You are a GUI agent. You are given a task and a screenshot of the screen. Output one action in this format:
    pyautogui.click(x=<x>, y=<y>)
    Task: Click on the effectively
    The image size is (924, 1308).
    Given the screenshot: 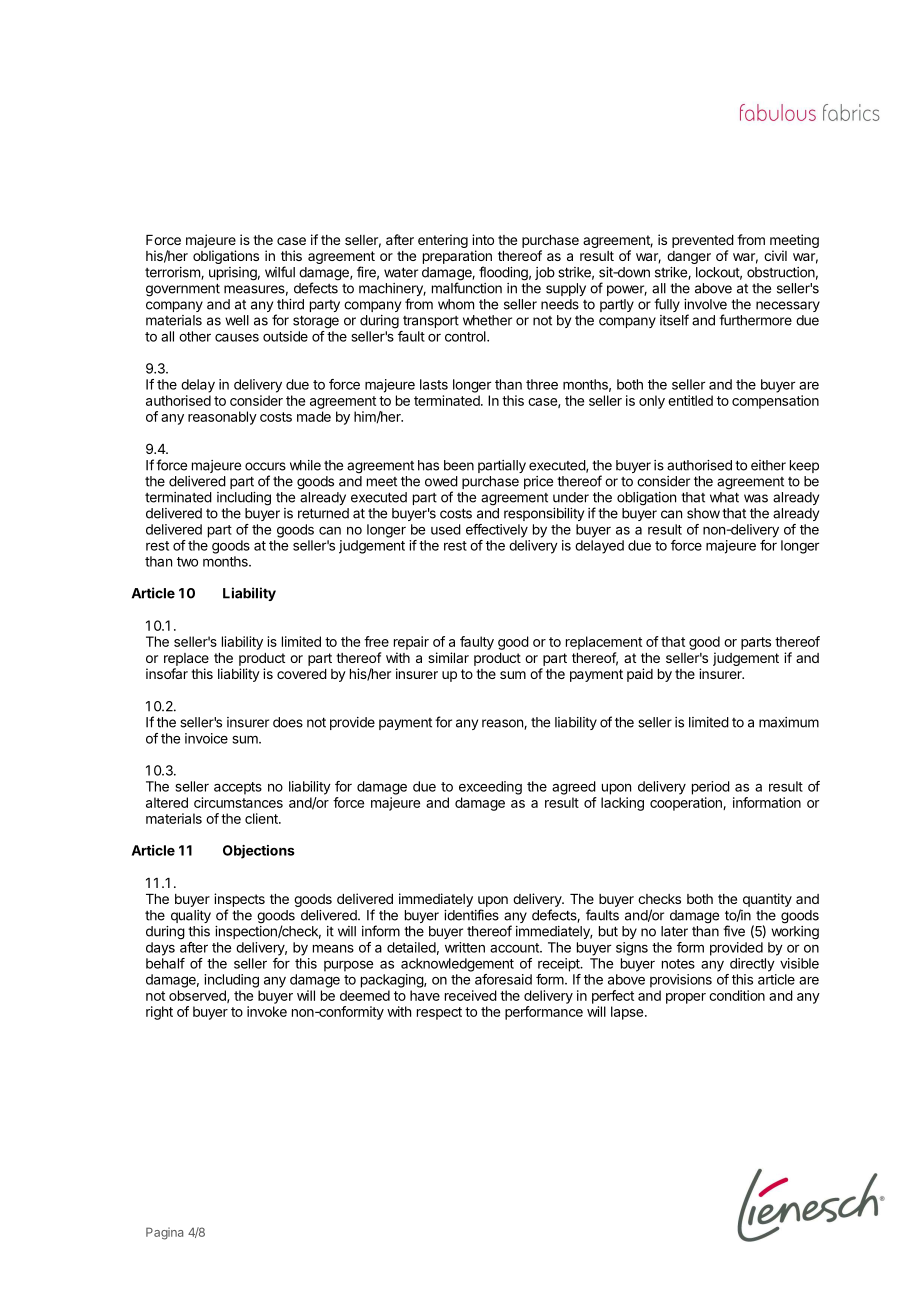 What is the action you would take?
    pyautogui.click(x=497, y=531)
